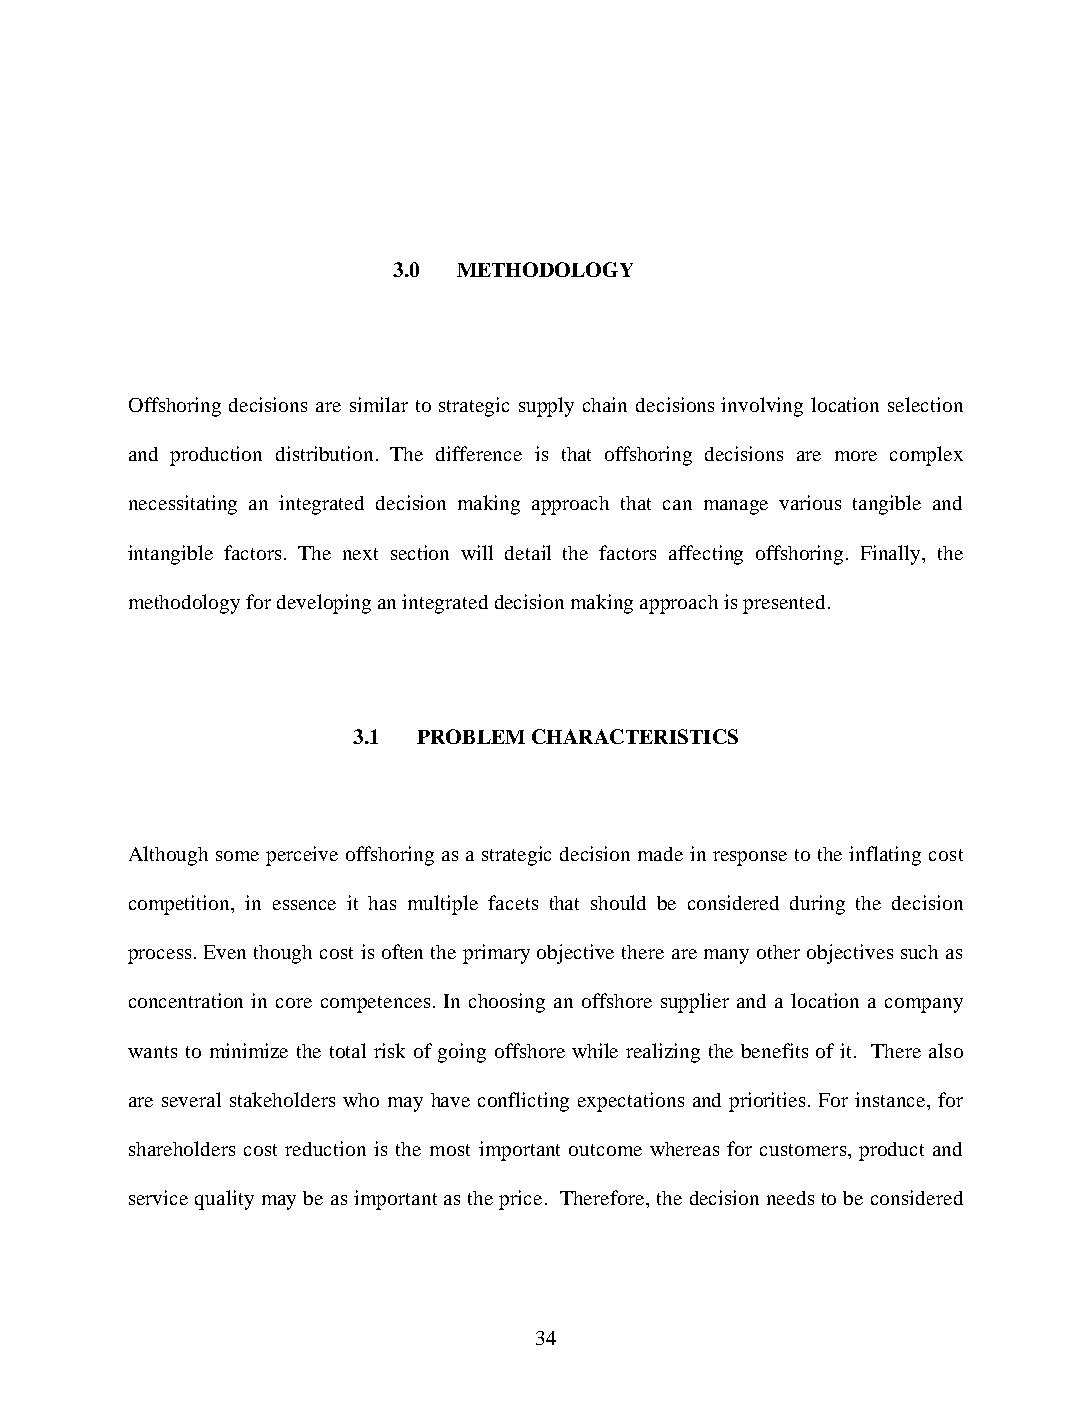  Describe the element at coordinates (804, 1150) in the screenshot. I see `customers` at that location.
